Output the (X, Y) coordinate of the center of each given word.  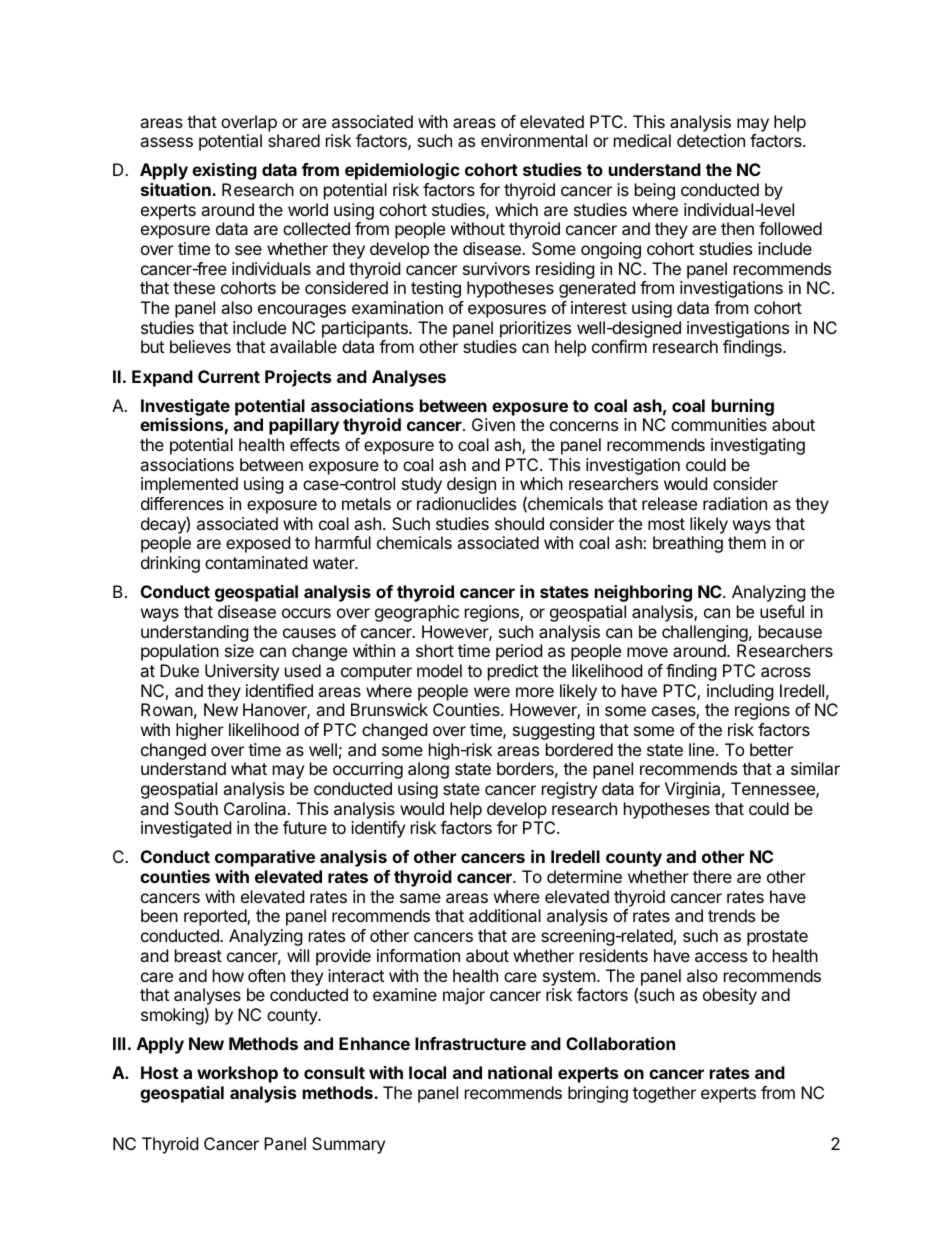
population (180, 652)
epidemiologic (402, 171)
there (712, 876)
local (427, 1072)
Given (493, 424)
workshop (237, 1074)
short (435, 650)
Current (229, 376)
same (420, 898)
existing (224, 171)
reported (216, 917)
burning (743, 407)
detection (711, 140)
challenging (705, 633)
